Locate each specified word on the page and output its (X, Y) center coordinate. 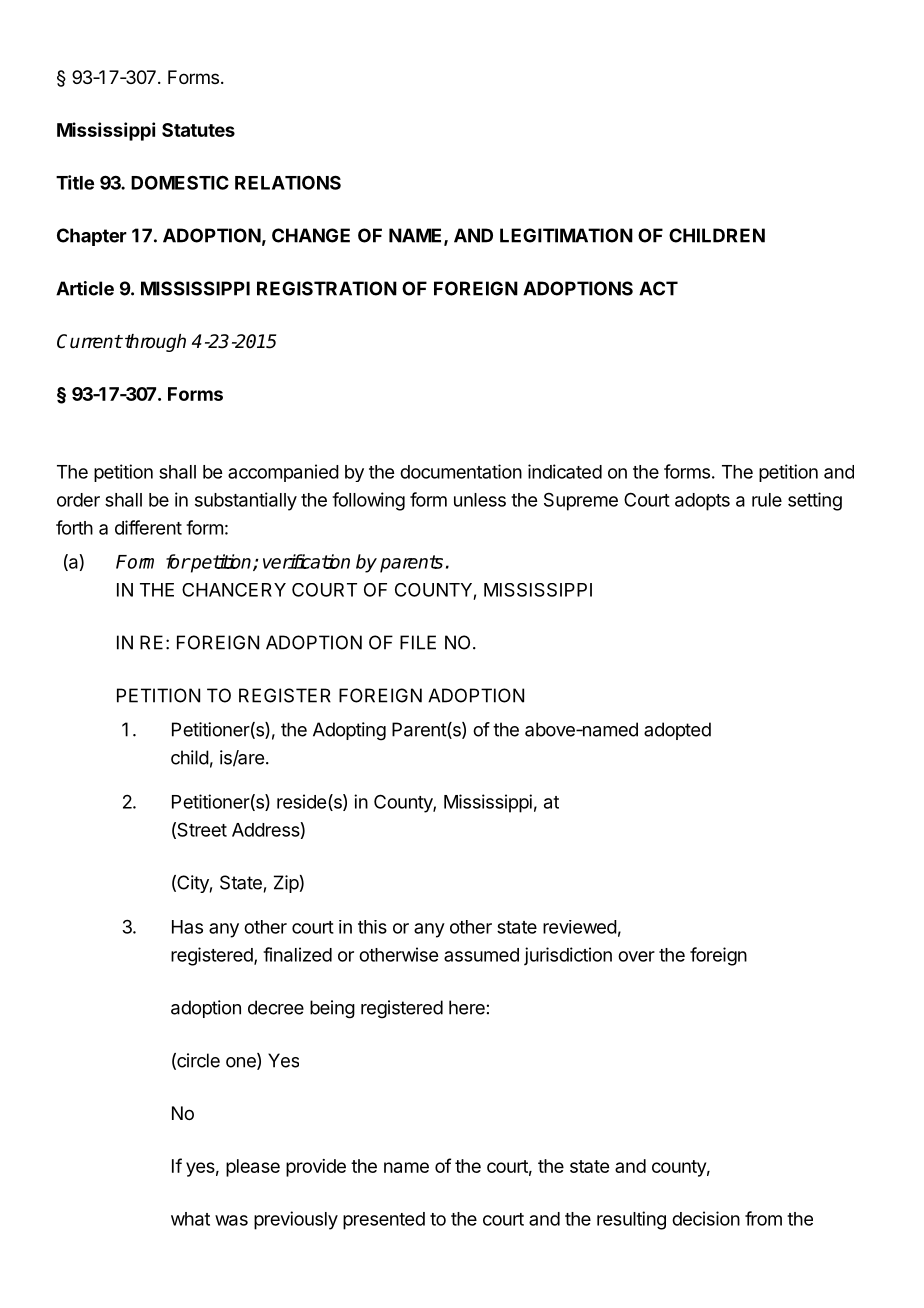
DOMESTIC (180, 182)
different (148, 527)
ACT (658, 288)
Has (187, 927)
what (190, 1219)
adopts (702, 502)
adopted (677, 731)
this (372, 927)
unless (480, 500)
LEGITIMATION (566, 235)
